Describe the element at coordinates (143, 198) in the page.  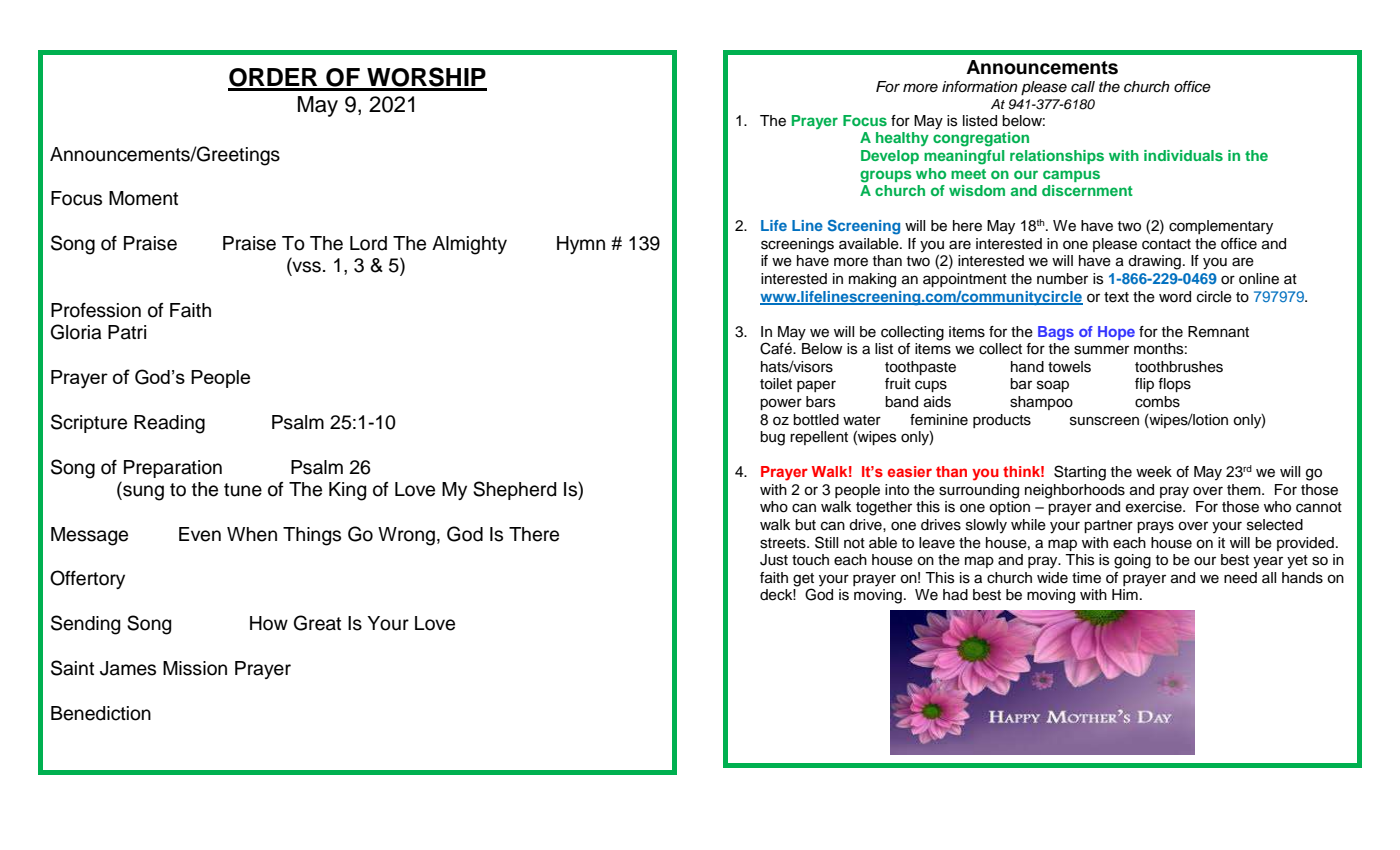
I see `Moment` at that location.
